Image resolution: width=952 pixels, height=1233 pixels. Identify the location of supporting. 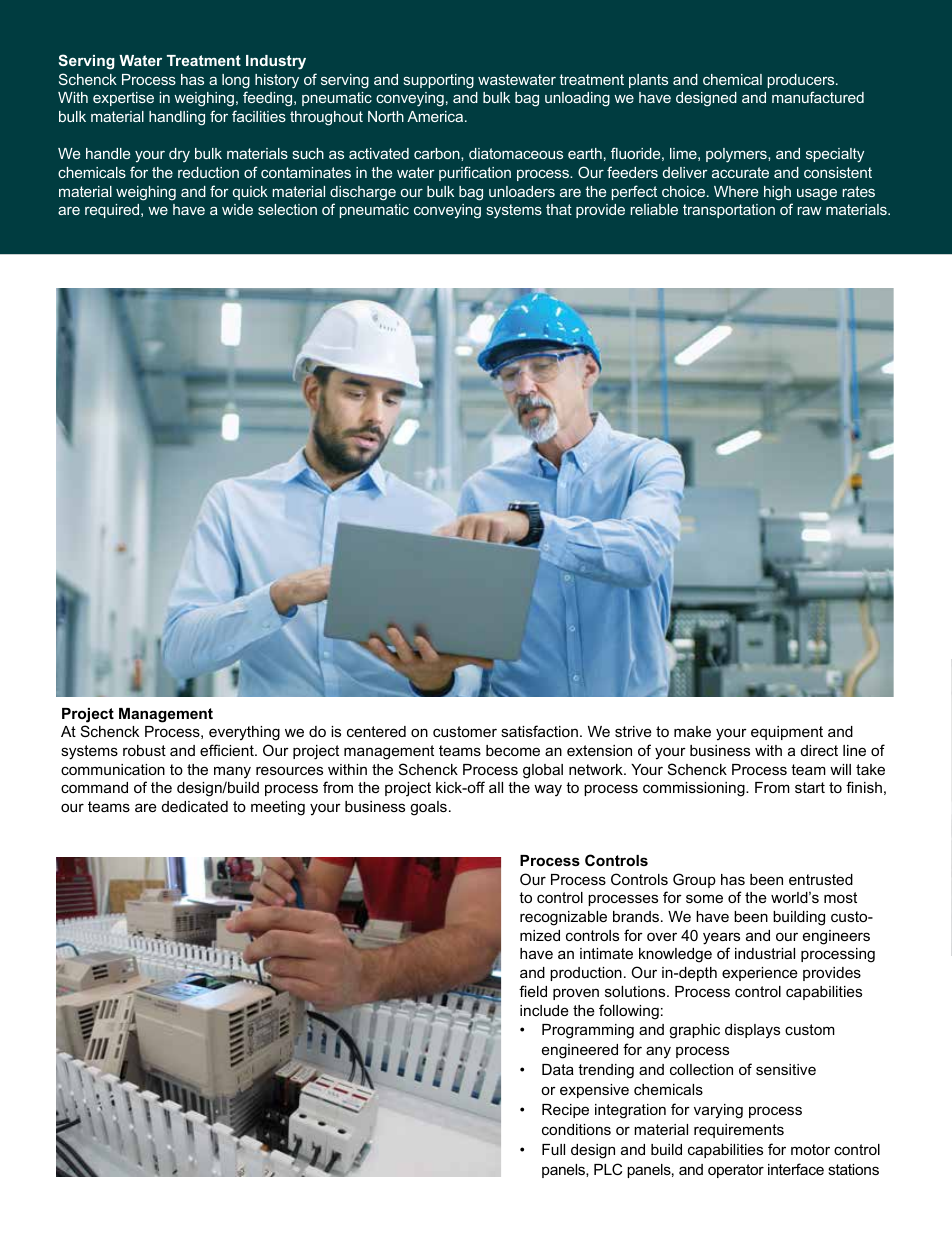
(439, 81).
